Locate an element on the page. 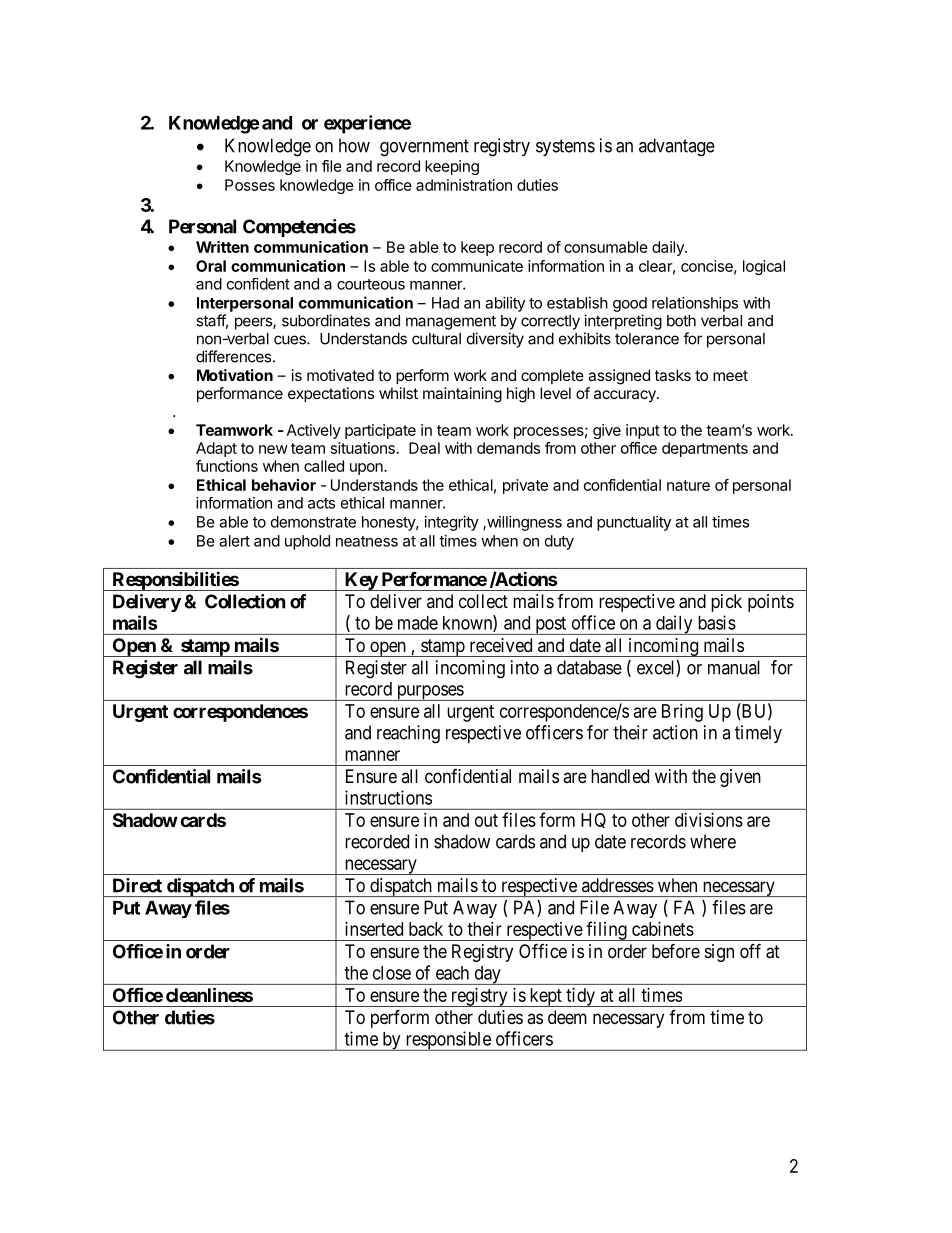 The width and height of the page is (952, 1233). close is located at coordinates (392, 973).
